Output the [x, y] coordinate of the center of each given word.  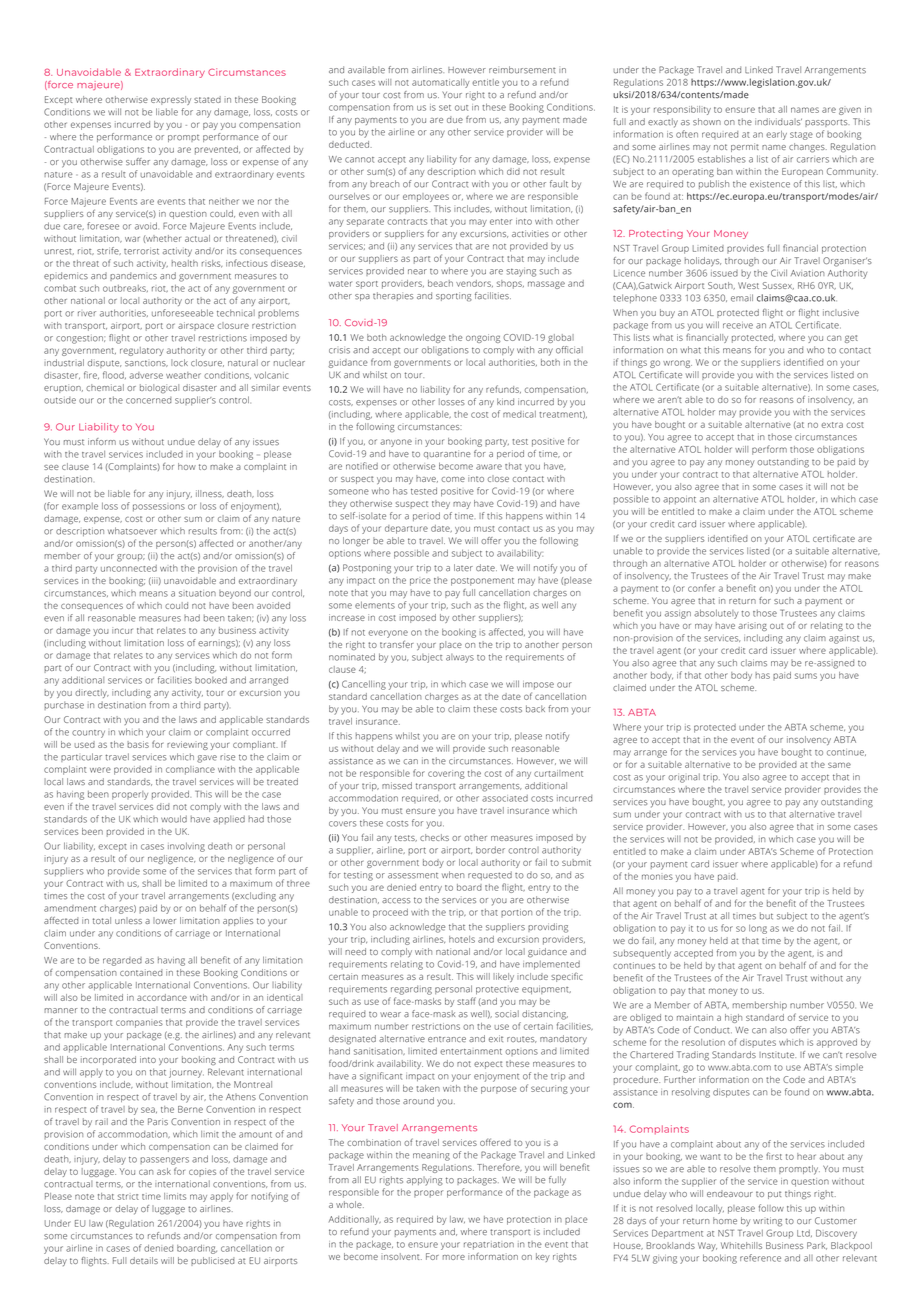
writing [767, 1222]
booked [211, 680]
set [445, 108]
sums [806, 676]
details [144, 1260]
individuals [778, 122]
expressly [171, 100]
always [460, 658]
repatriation [489, 1245]
